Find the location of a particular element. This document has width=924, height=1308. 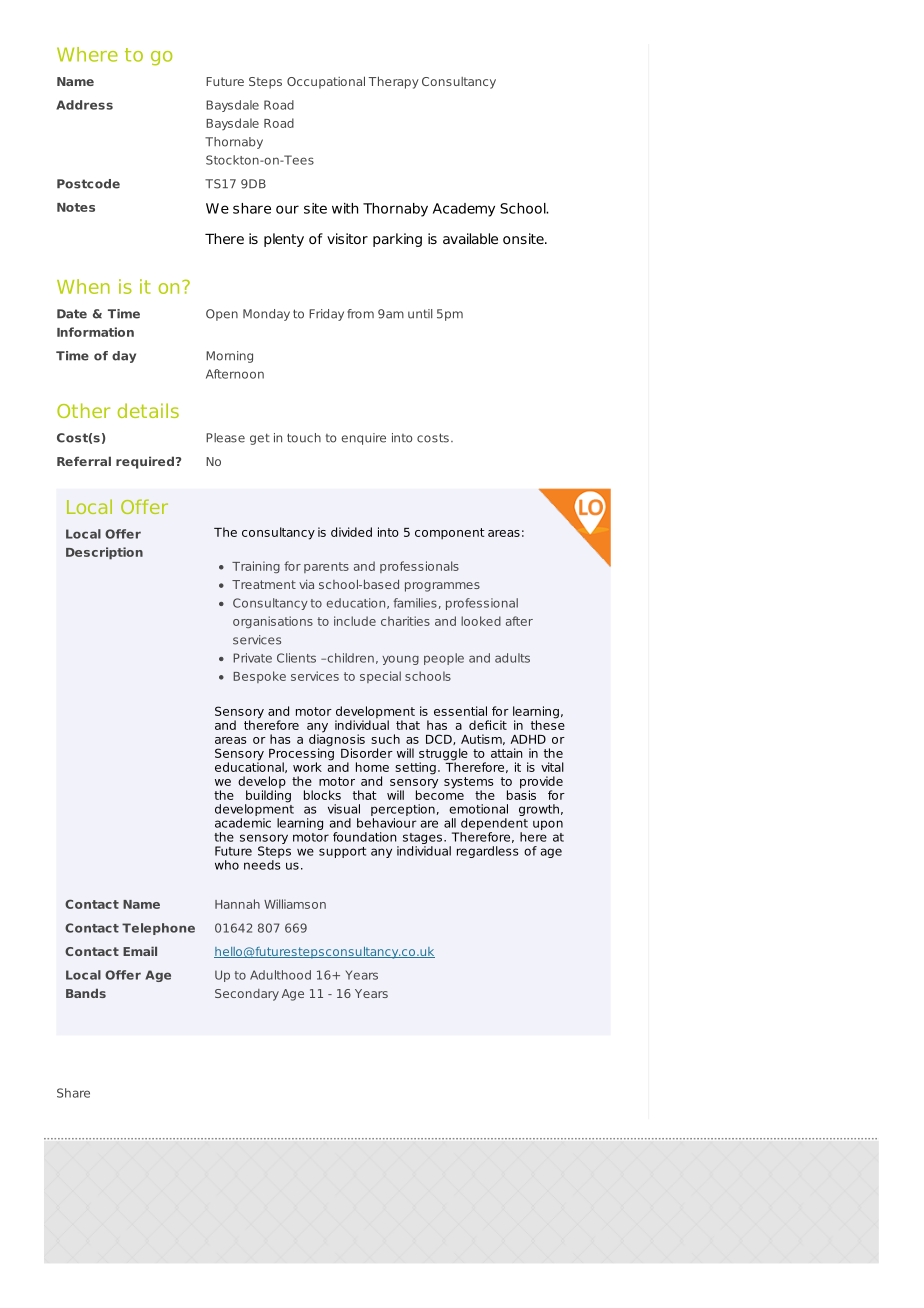

Email is located at coordinates (140, 951).
